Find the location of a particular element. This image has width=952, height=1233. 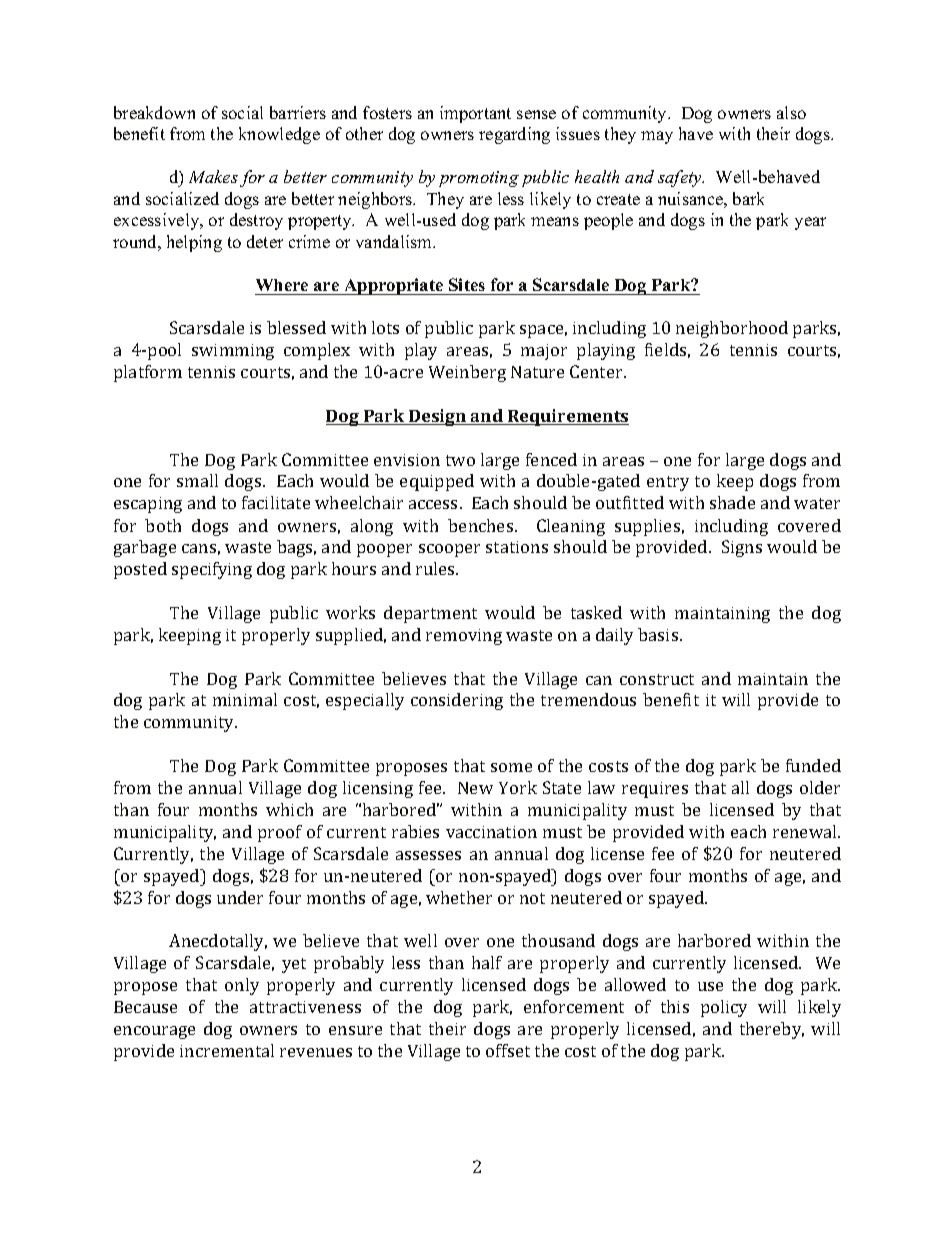

less is located at coordinates (511, 198).
